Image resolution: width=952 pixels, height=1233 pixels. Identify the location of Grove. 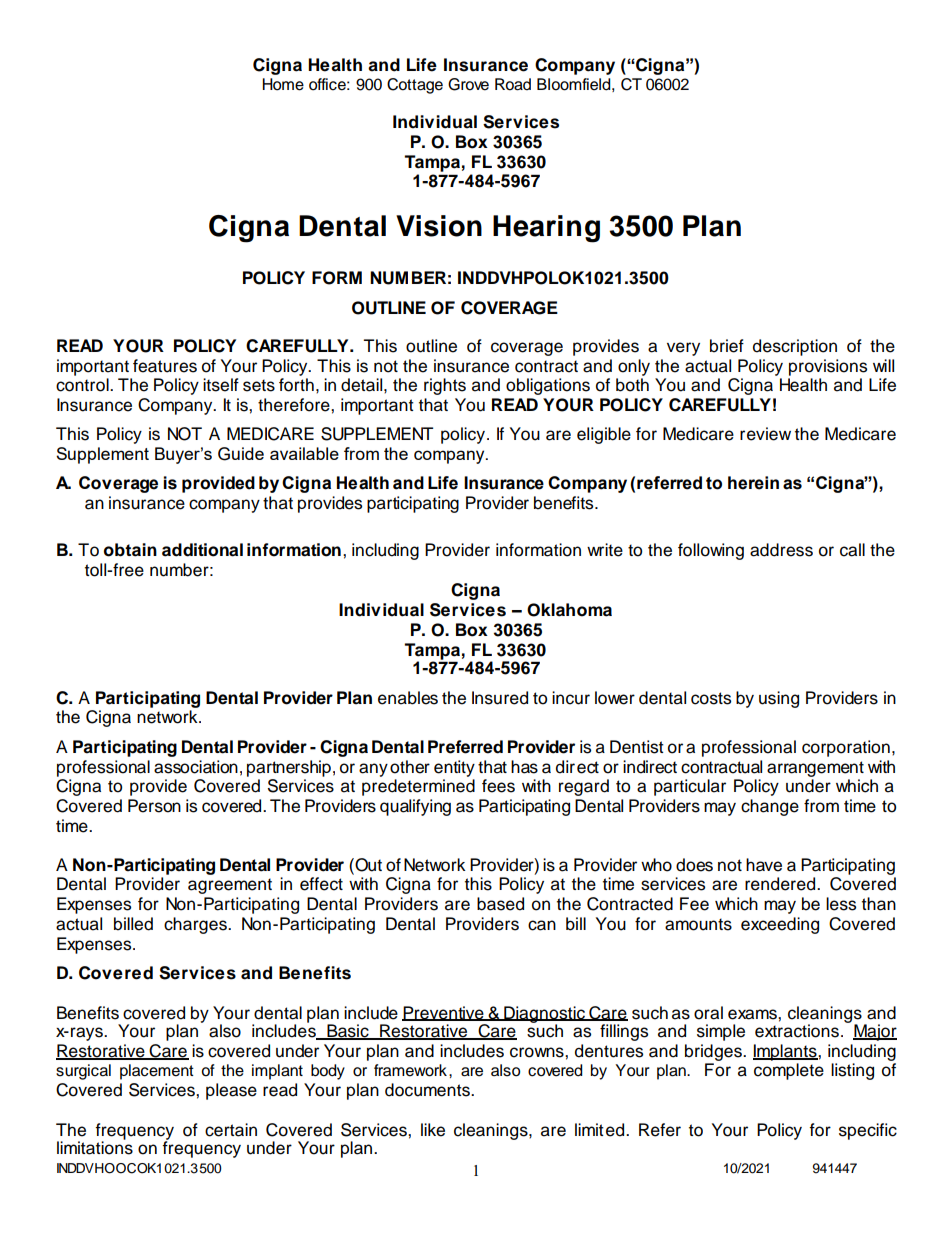
(468, 84).
